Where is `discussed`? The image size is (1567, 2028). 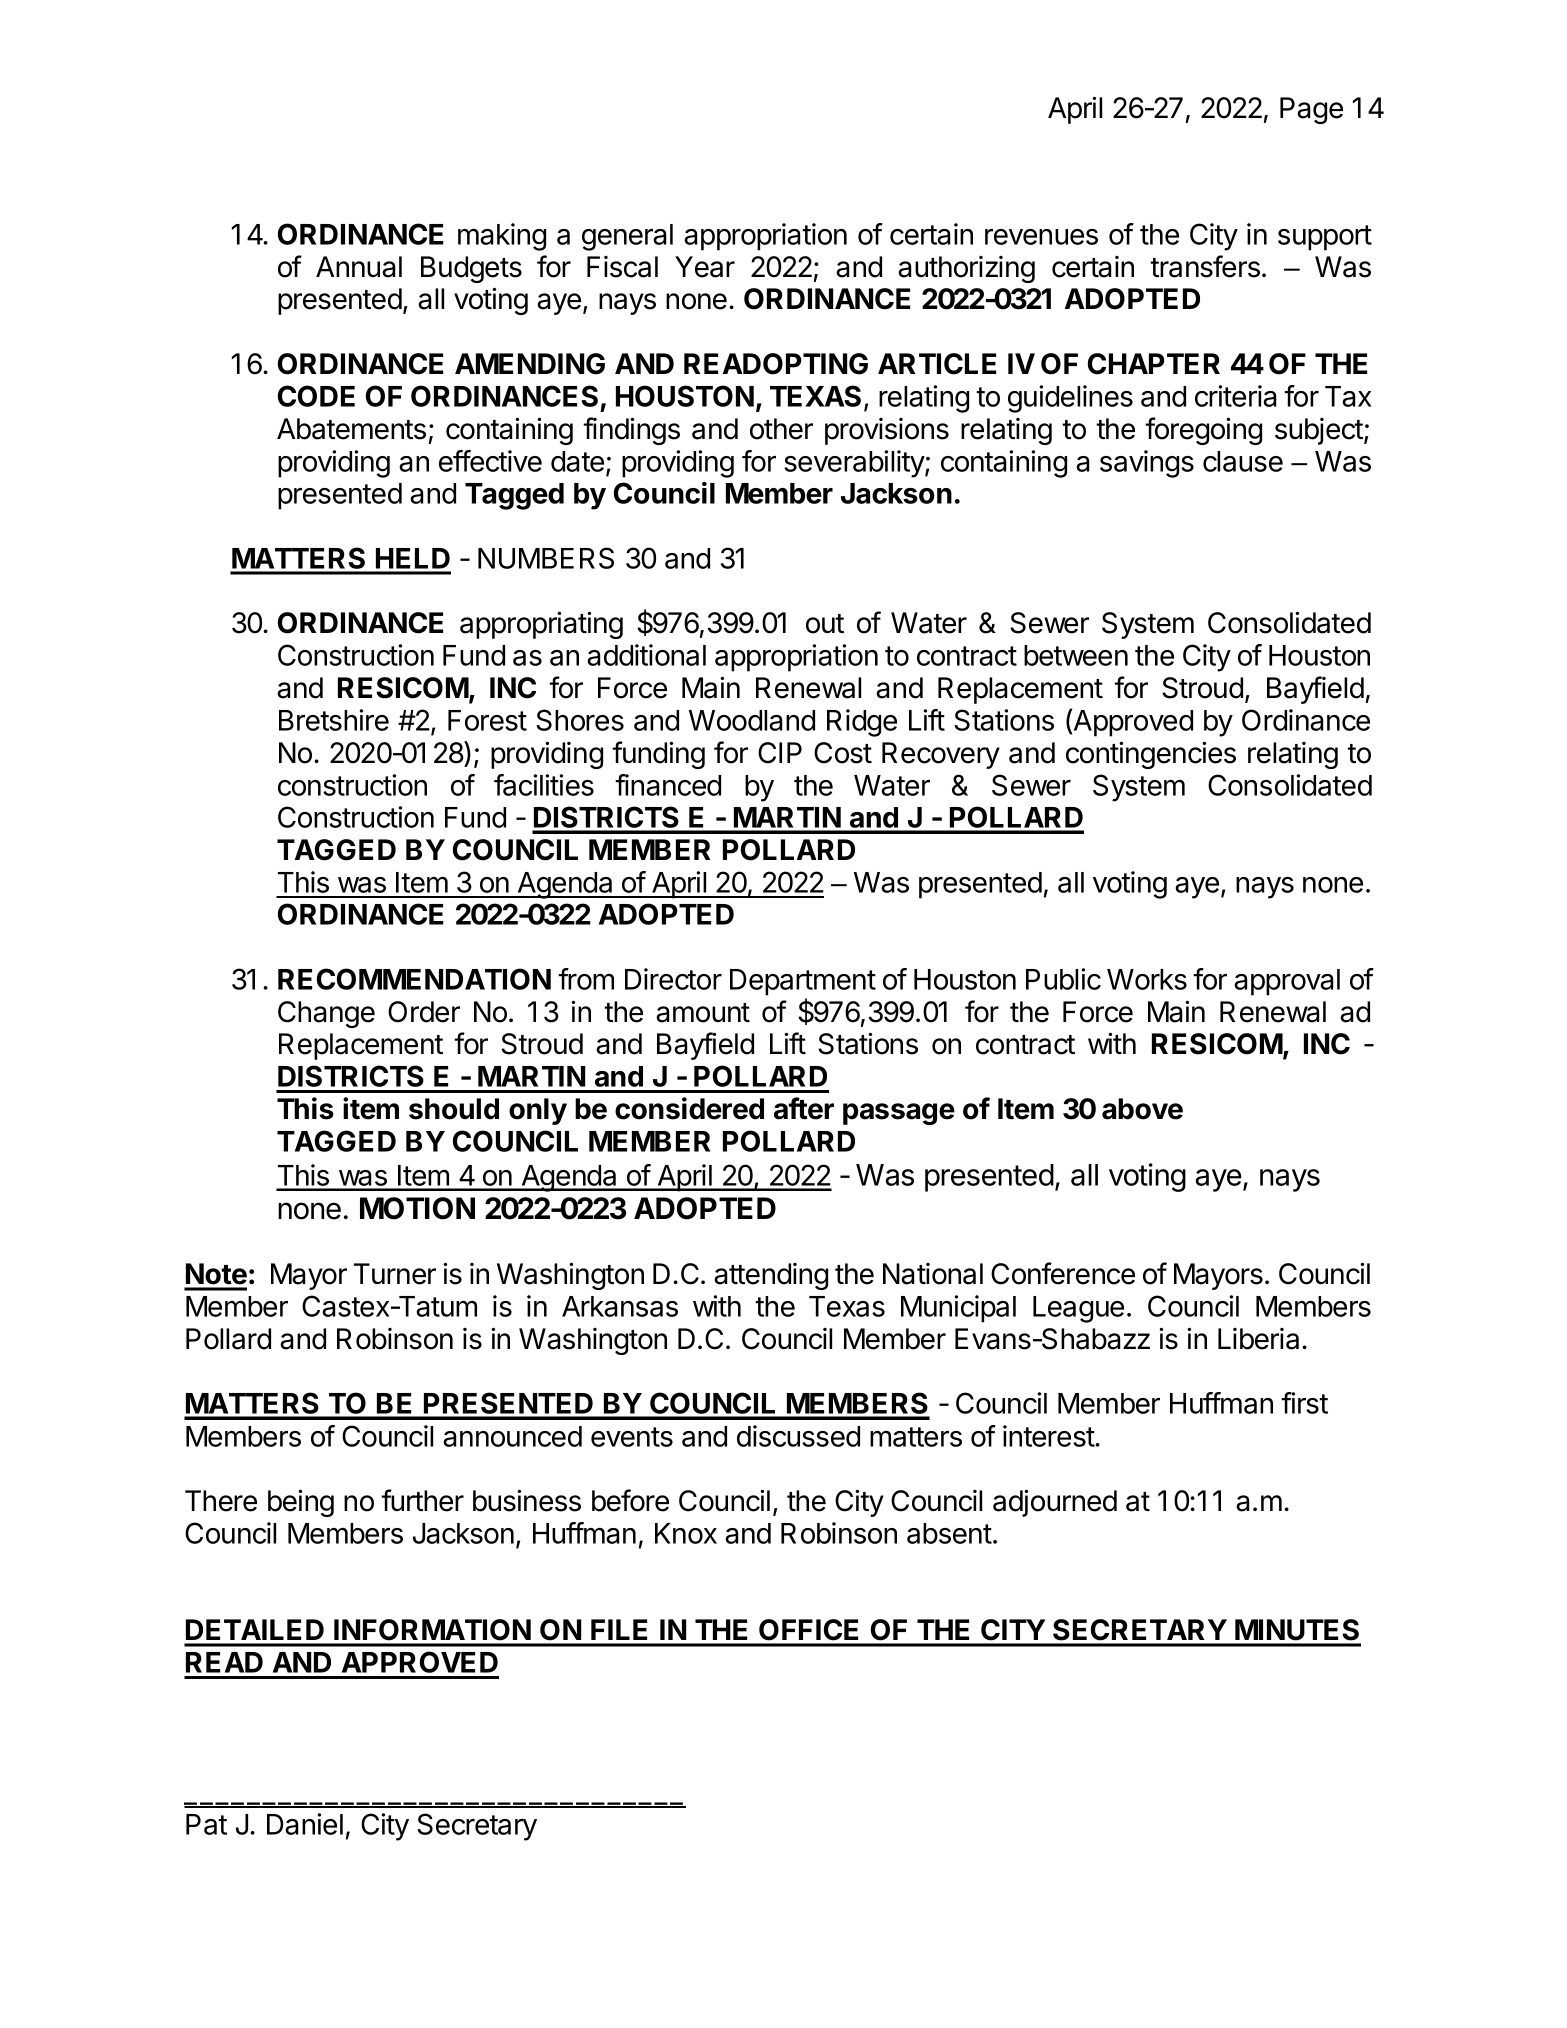
discussed is located at coordinates (798, 1436).
